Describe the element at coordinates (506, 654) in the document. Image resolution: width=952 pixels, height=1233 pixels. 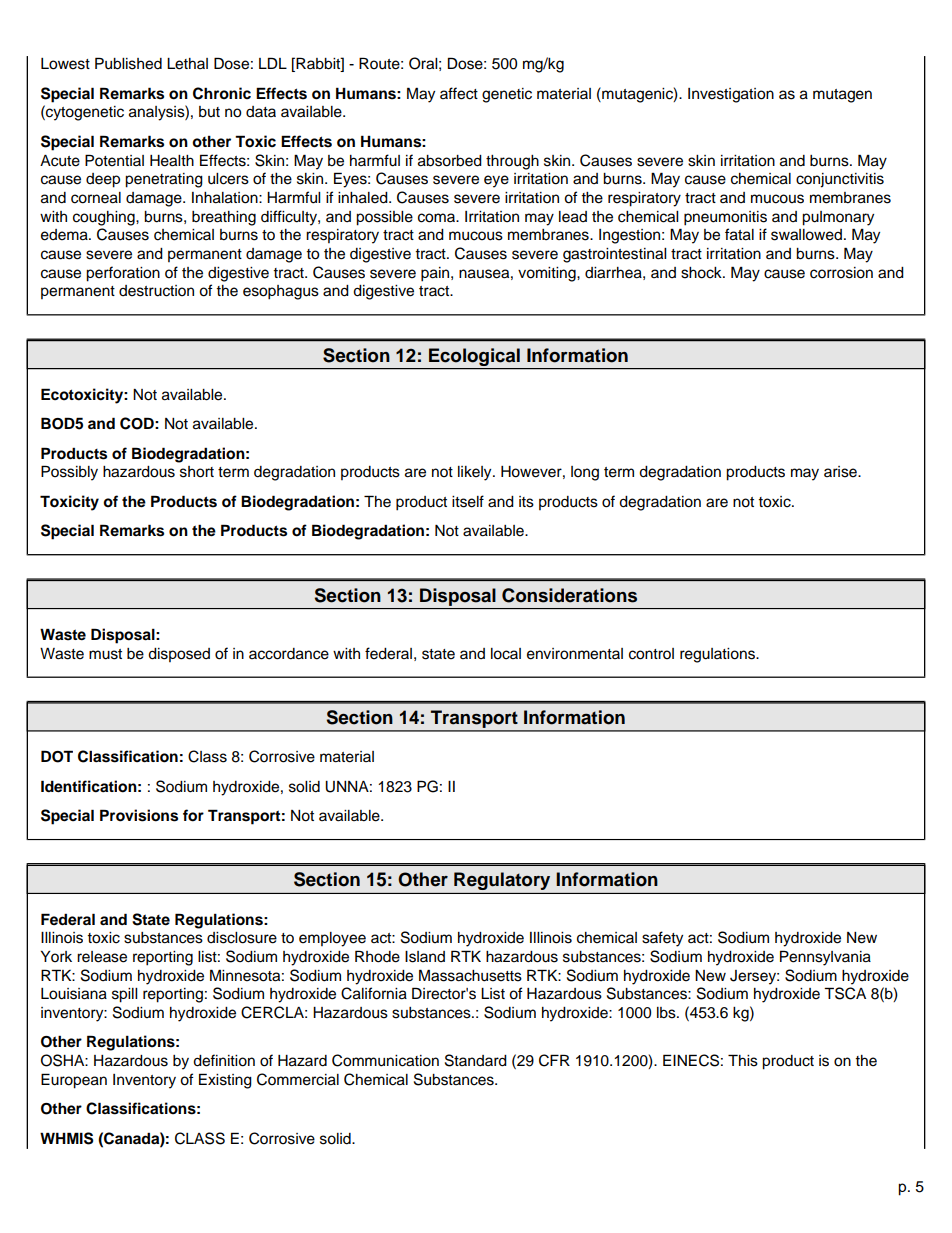
I see `local` at that location.
